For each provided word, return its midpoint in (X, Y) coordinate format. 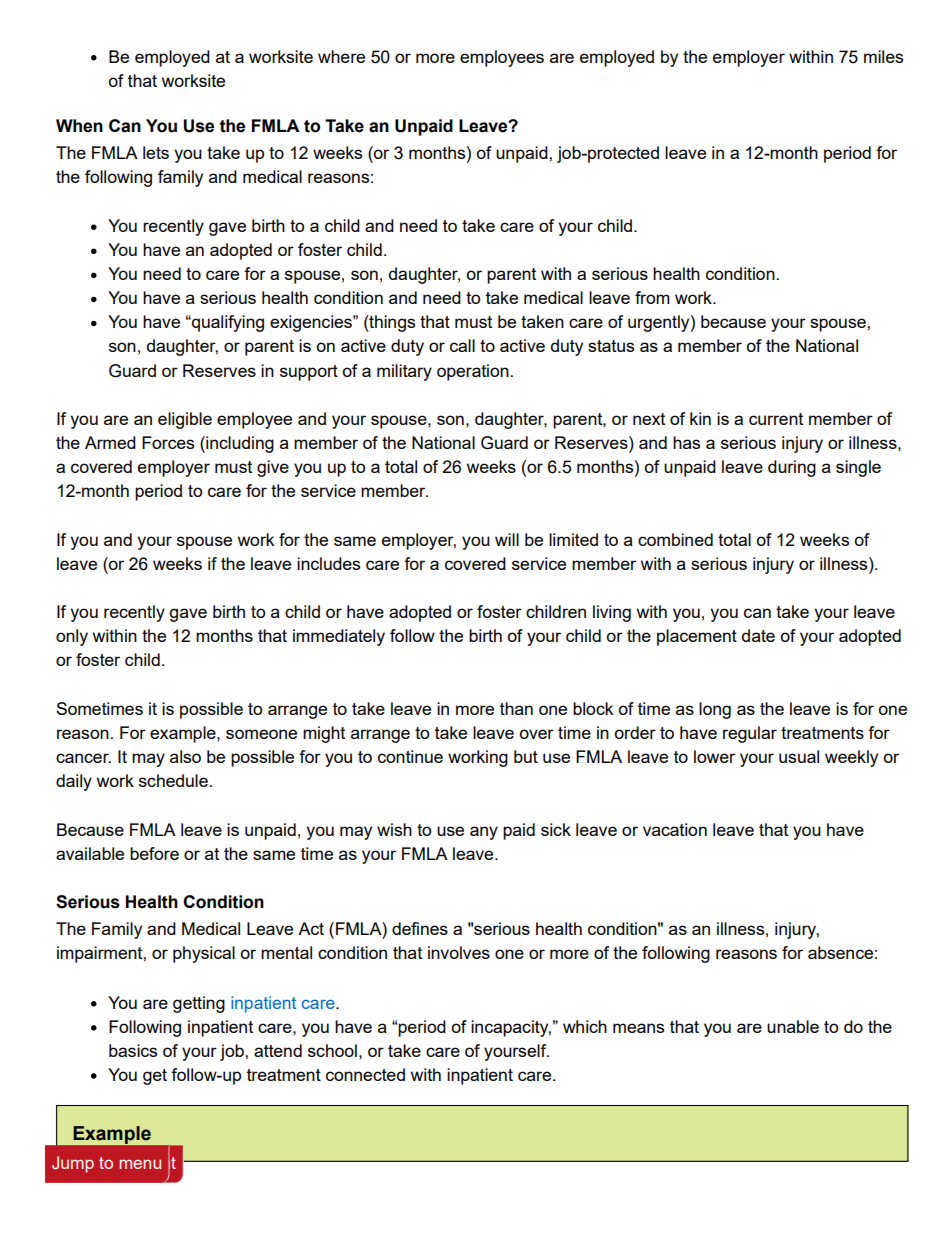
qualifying (227, 323)
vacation (675, 829)
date (758, 635)
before (154, 853)
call (462, 345)
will (507, 539)
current (776, 419)
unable (793, 1026)
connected (365, 1074)
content (147, 1163)
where (341, 56)
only (72, 637)
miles (883, 56)
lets (156, 152)
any (484, 833)
